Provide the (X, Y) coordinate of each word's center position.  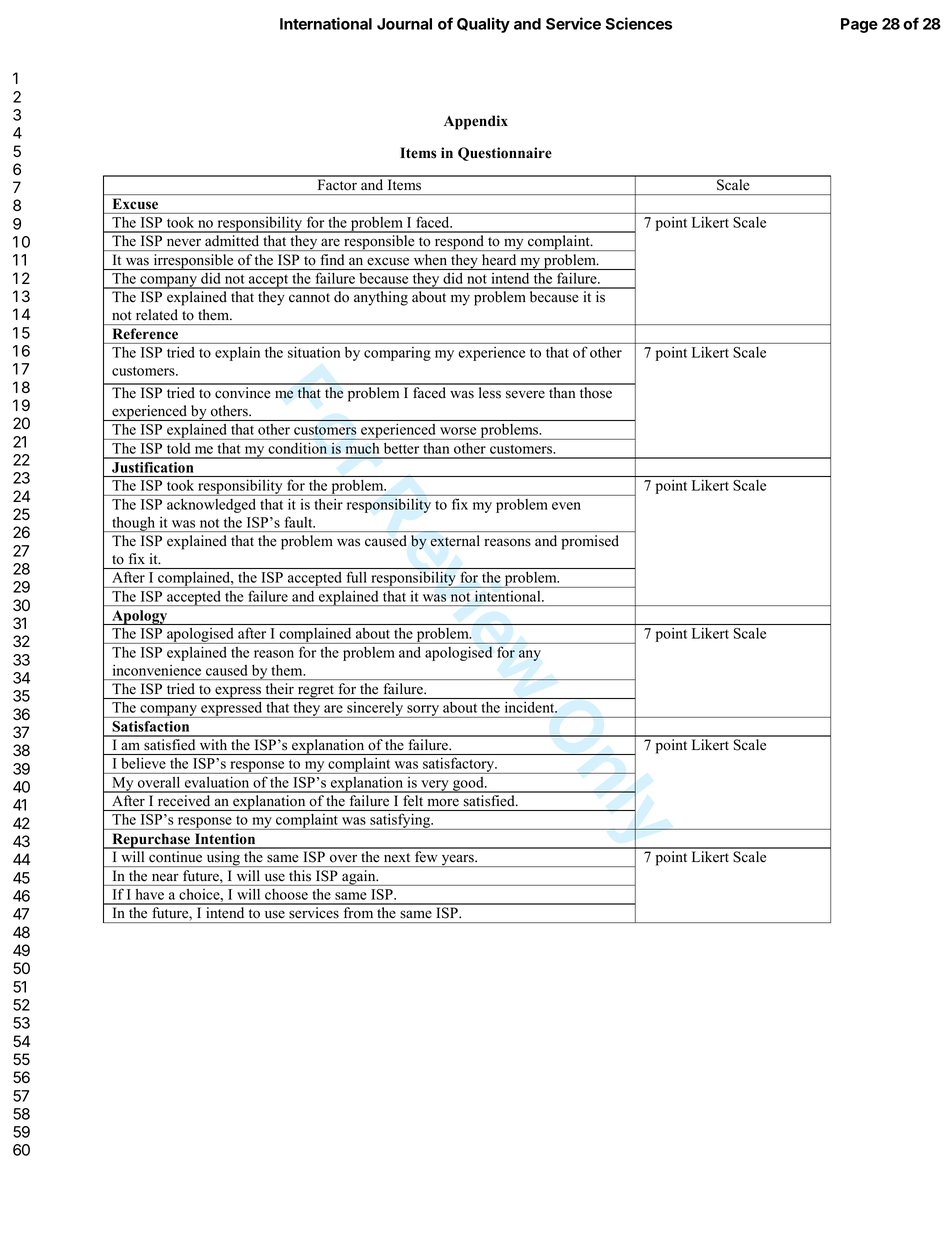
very (435, 786)
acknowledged (211, 506)
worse (458, 431)
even (566, 506)
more (443, 803)
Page (859, 25)
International (326, 23)
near (165, 877)
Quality (483, 25)
